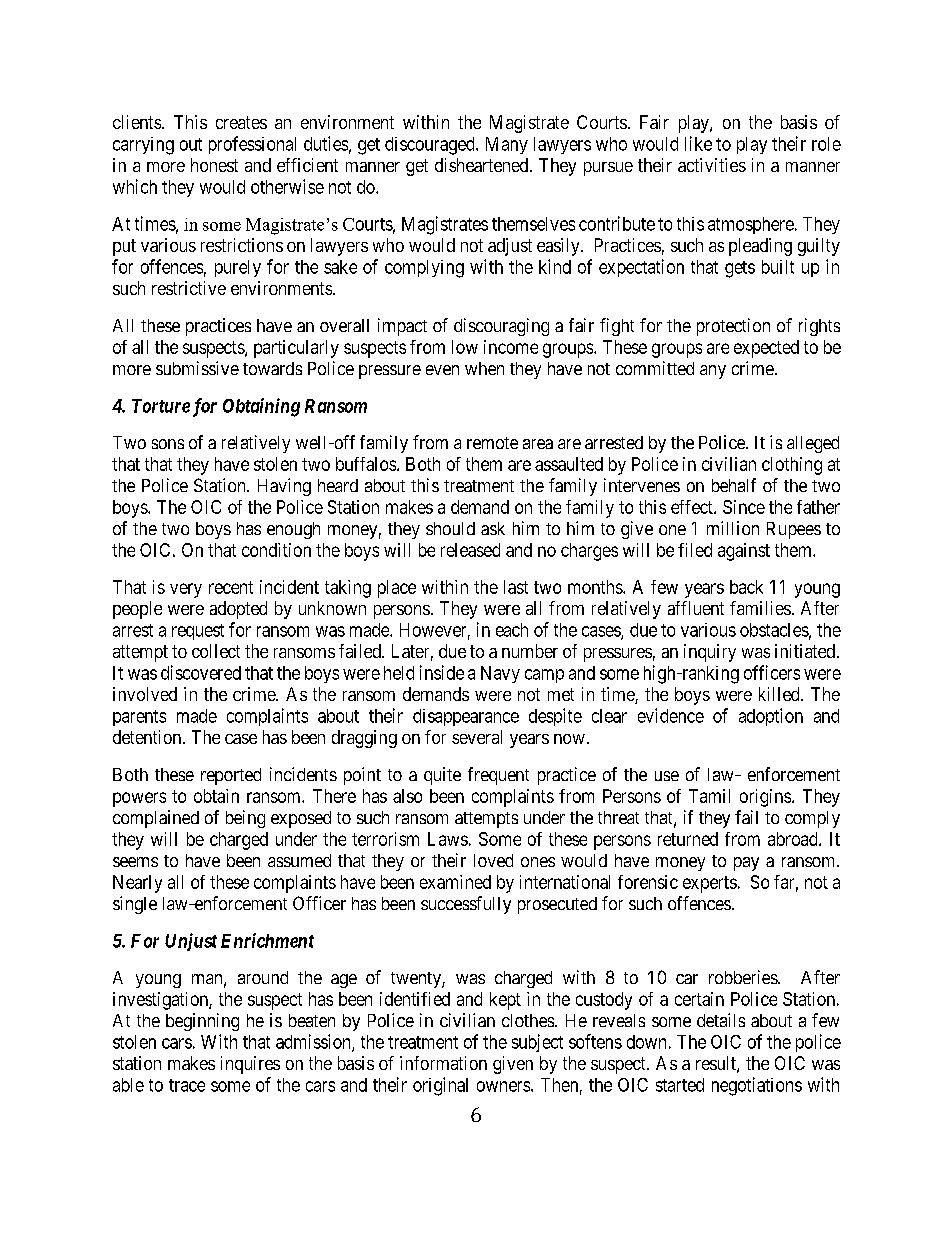 The width and height of the document is (952, 1233). What do you see at coordinates (483, 165) in the document?
I see `disheartened` at bounding box center [483, 165].
